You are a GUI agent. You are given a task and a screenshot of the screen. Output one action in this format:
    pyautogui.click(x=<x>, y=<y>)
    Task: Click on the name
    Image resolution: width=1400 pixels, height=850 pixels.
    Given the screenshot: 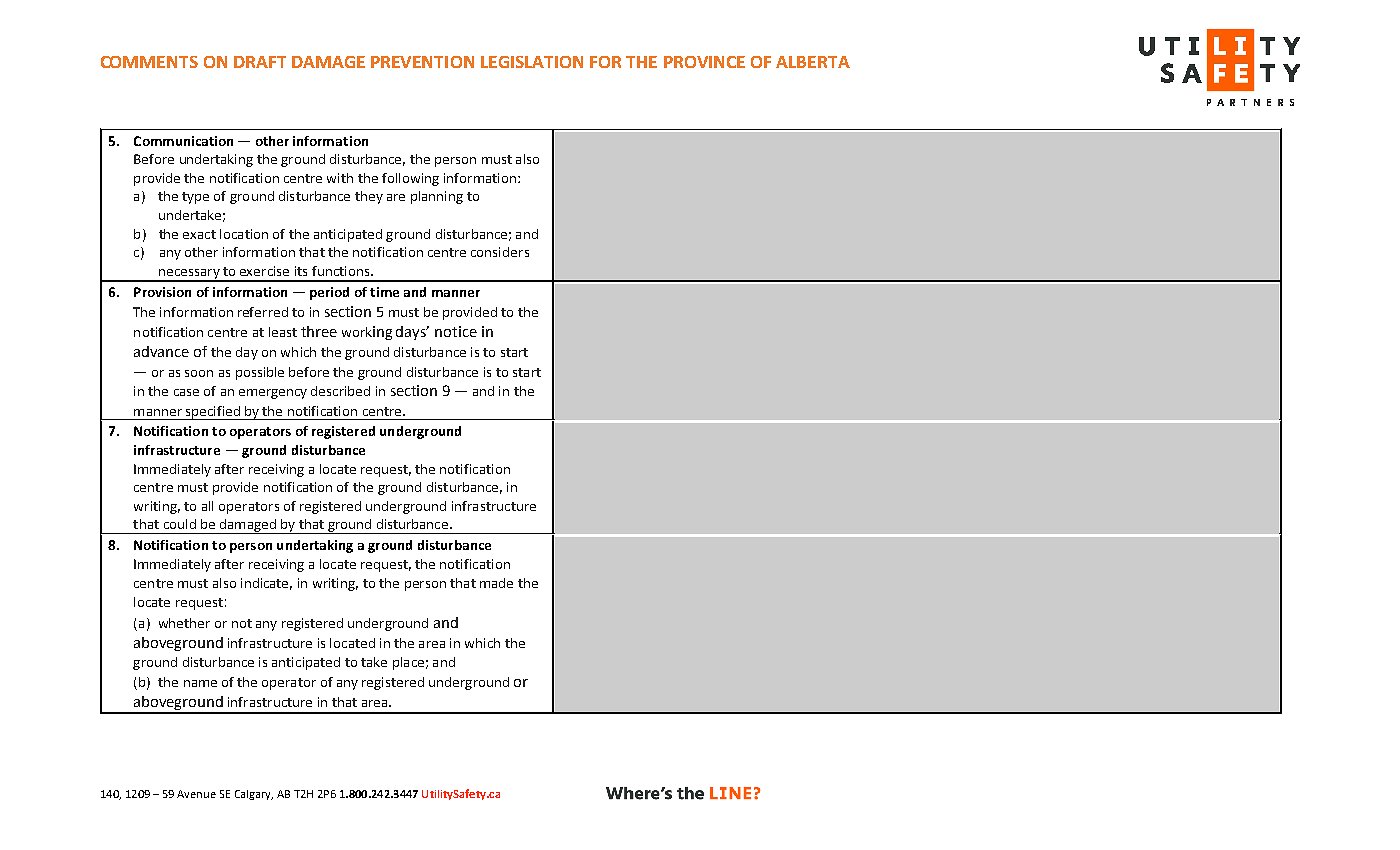 What is the action you would take?
    pyautogui.click(x=200, y=683)
